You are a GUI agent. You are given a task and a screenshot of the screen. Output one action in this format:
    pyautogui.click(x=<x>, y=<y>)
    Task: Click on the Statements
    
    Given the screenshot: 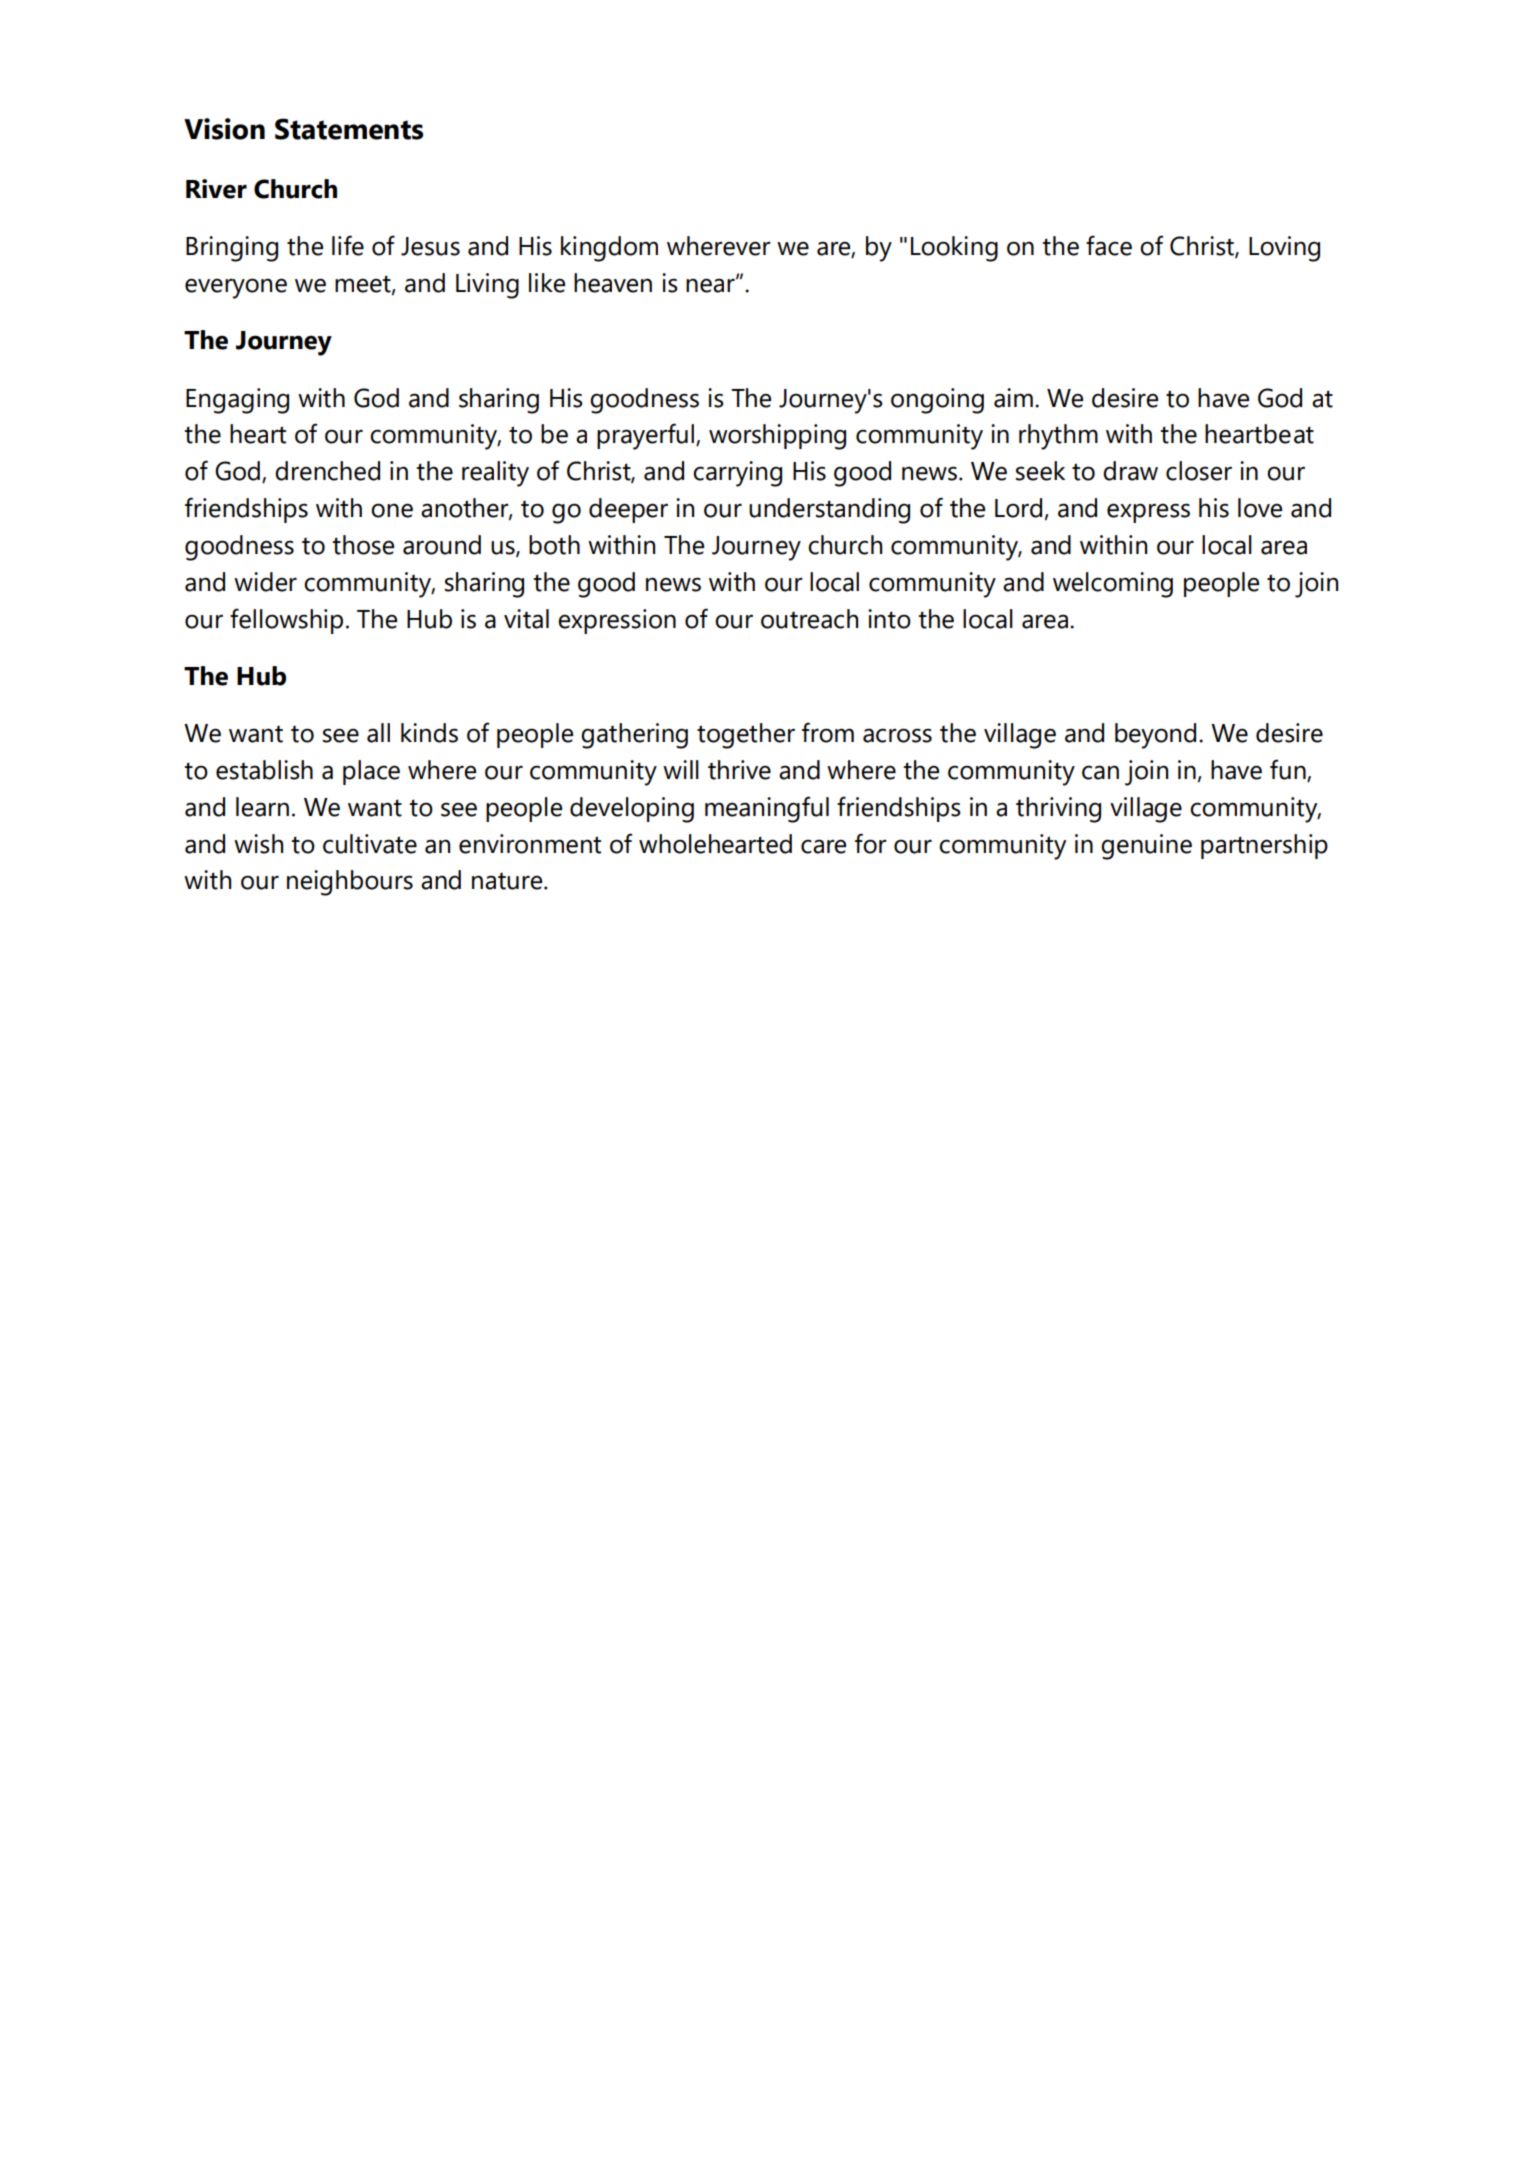 What is the action you would take?
    pyautogui.click(x=349, y=129)
